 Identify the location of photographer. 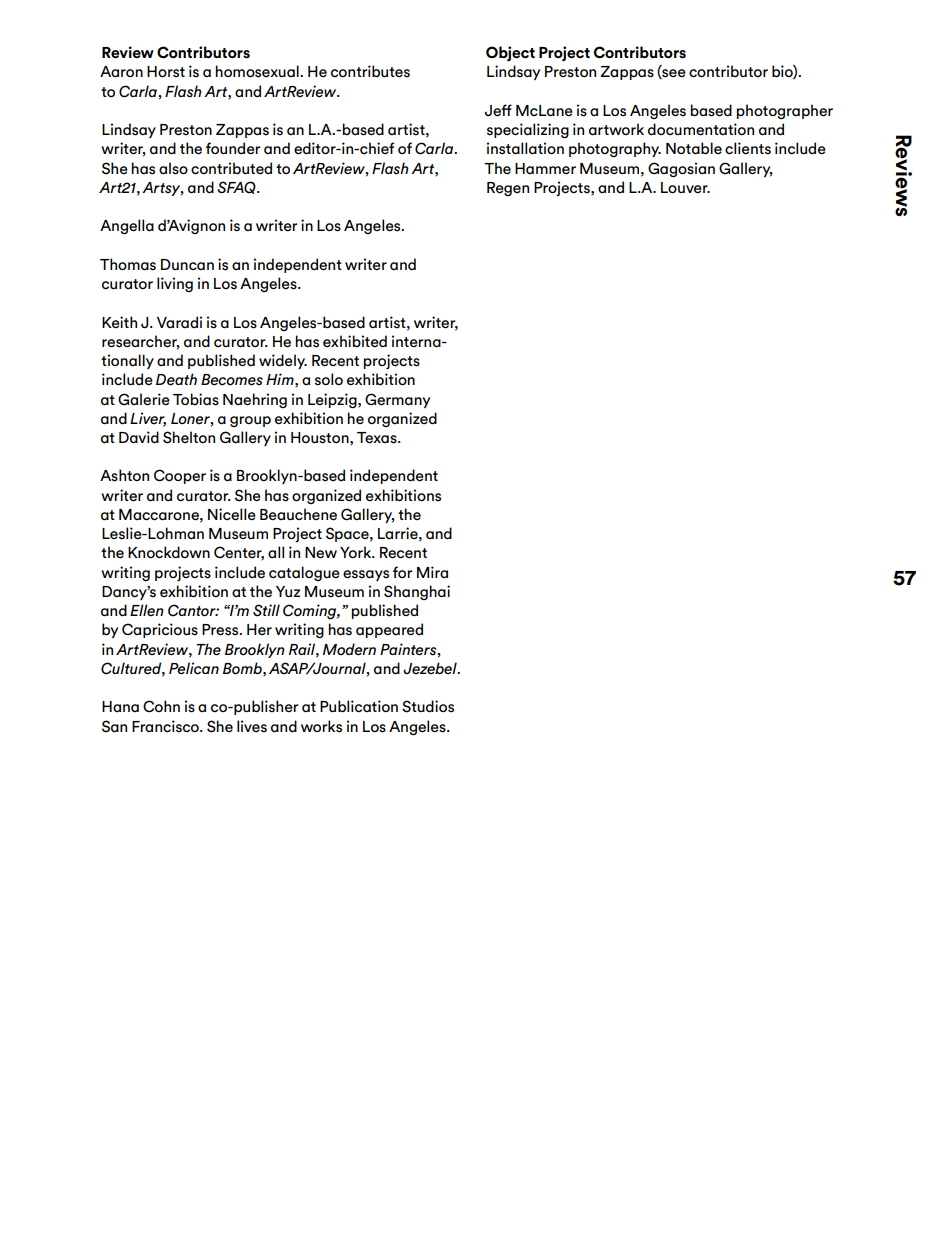
(784, 112).
